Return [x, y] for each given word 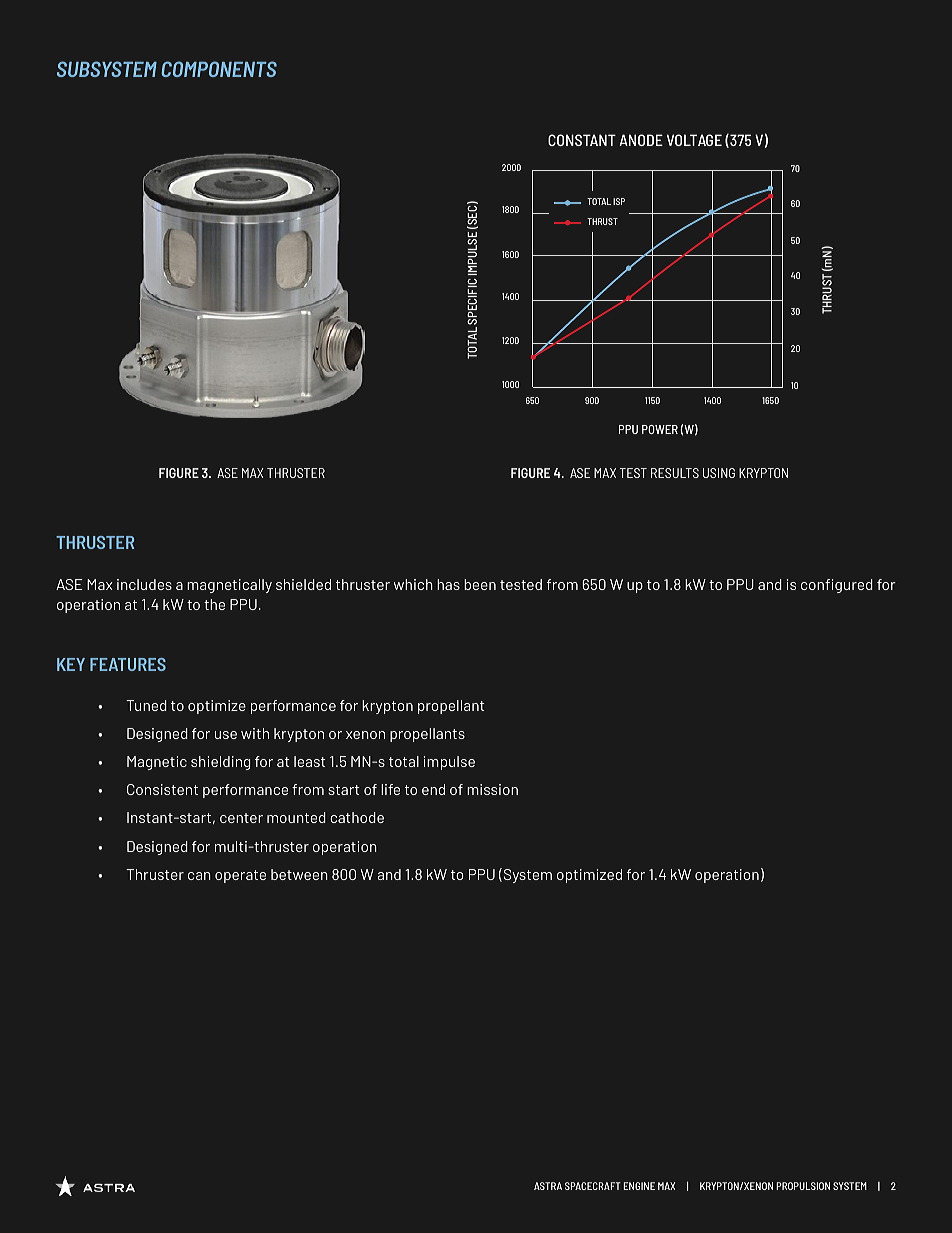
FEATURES [128, 664]
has [448, 584]
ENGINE [639, 1186]
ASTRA [548, 1186]
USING [719, 473]
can [199, 876]
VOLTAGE [694, 140]
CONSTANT [582, 140]
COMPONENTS [219, 69]
